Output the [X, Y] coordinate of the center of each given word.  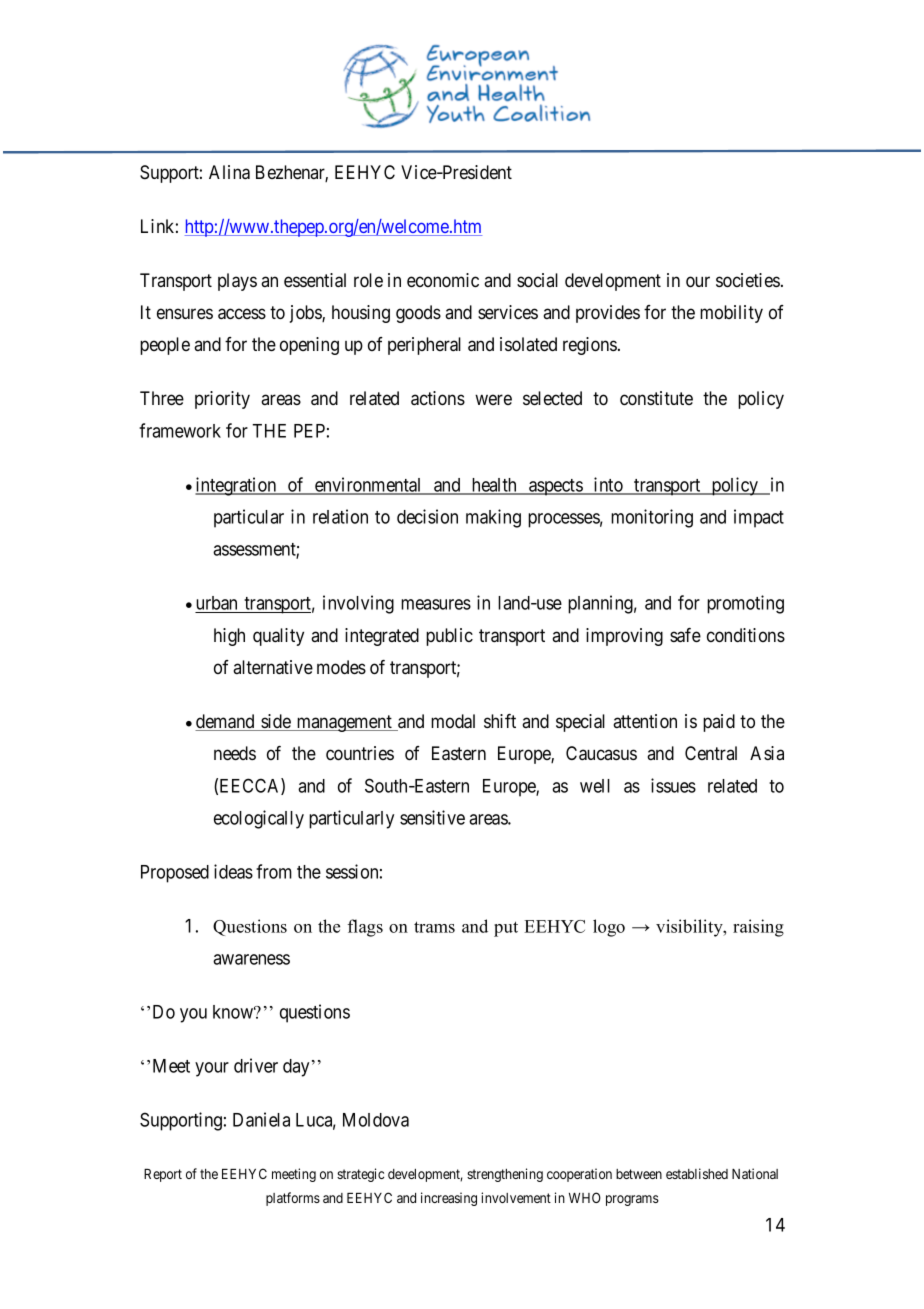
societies [748, 280]
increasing [449, 1199]
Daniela [261, 1119]
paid [719, 723]
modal [453, 721]
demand [226, 722]
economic [443, 280]
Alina [229, 172]
